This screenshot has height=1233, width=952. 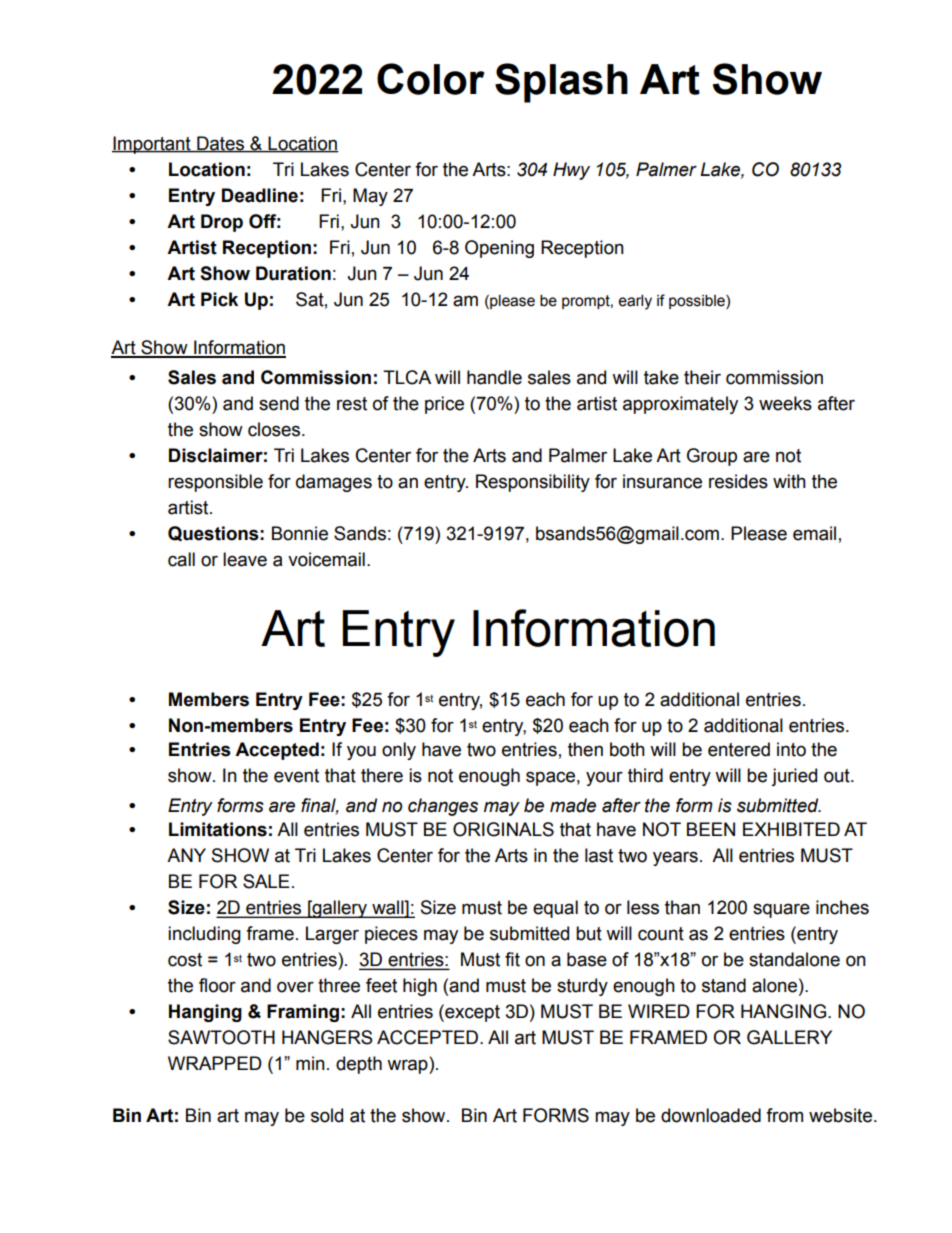 What do you see at coordinates (296, 776) in the screenshot?
I see `event` at bounding box center [296, 776].
